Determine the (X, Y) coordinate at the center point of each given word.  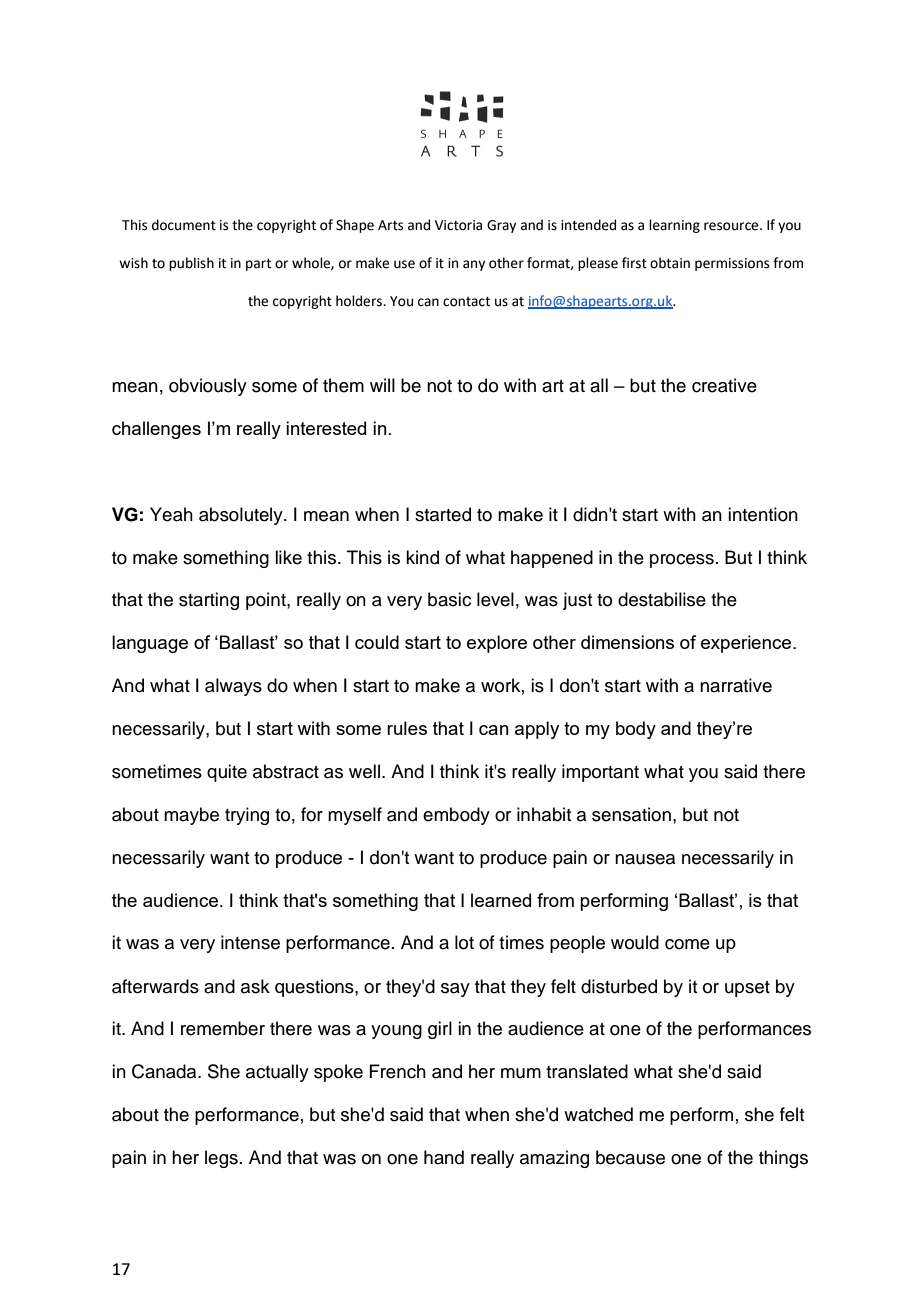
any (474, 265)
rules (407, 728)
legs (221, 1159)
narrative (736, 685)
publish (191, 264)
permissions (732, 264)
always (233, 687)
